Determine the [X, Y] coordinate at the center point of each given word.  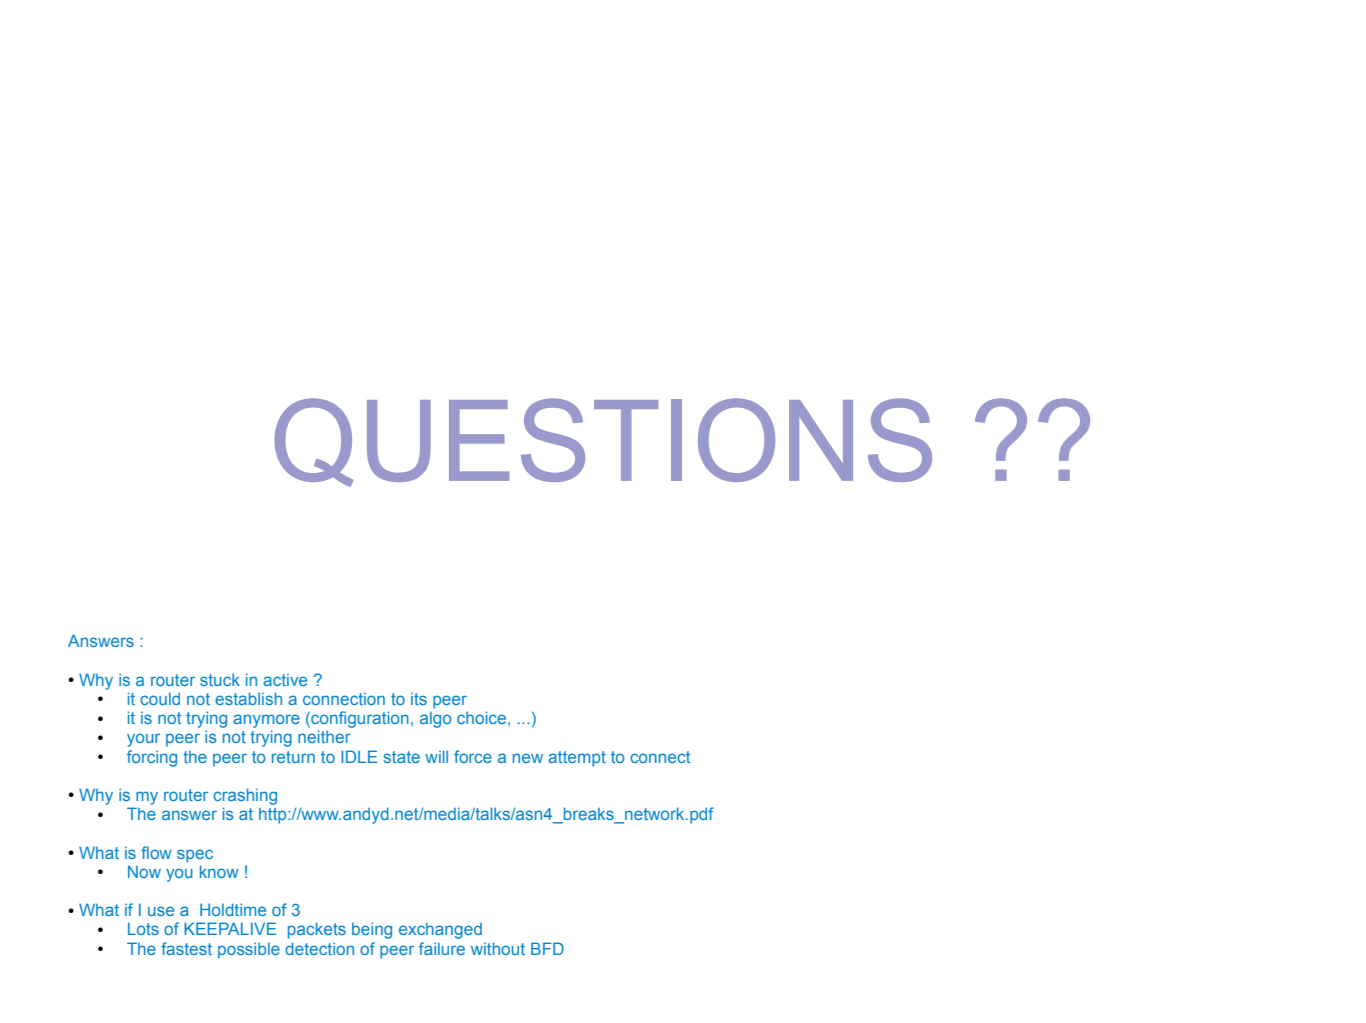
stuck [220, 679]
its [419, 699]
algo [435, 720]
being [372, 930]
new [528, 758]
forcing [152, 758]
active [285, 680]
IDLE [359, 756]
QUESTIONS [603, 442]
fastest [186, 948]
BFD [547, 948]
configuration [359, 719]
